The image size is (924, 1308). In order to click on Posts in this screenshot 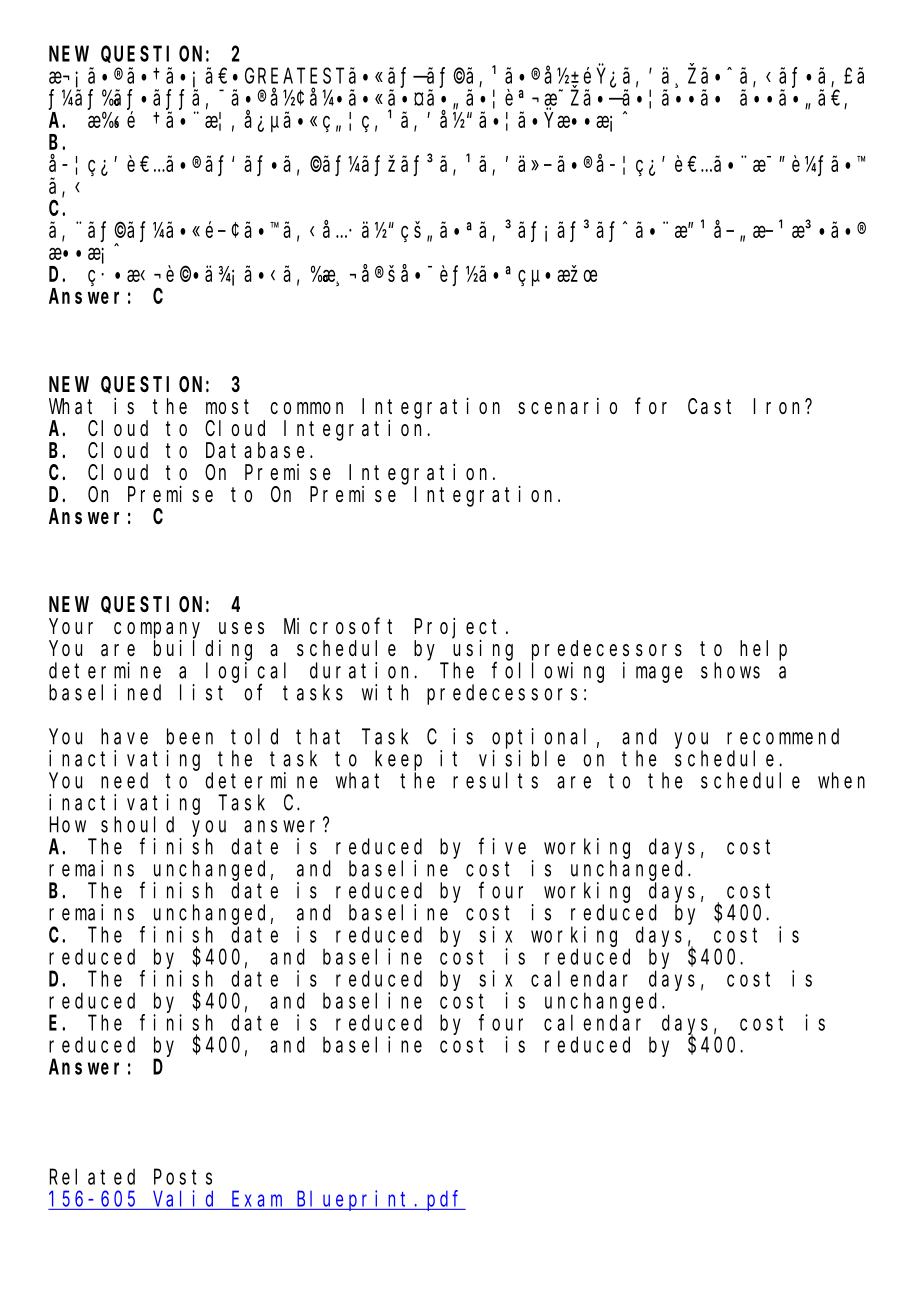, I will do `click(183, 1177)`.
